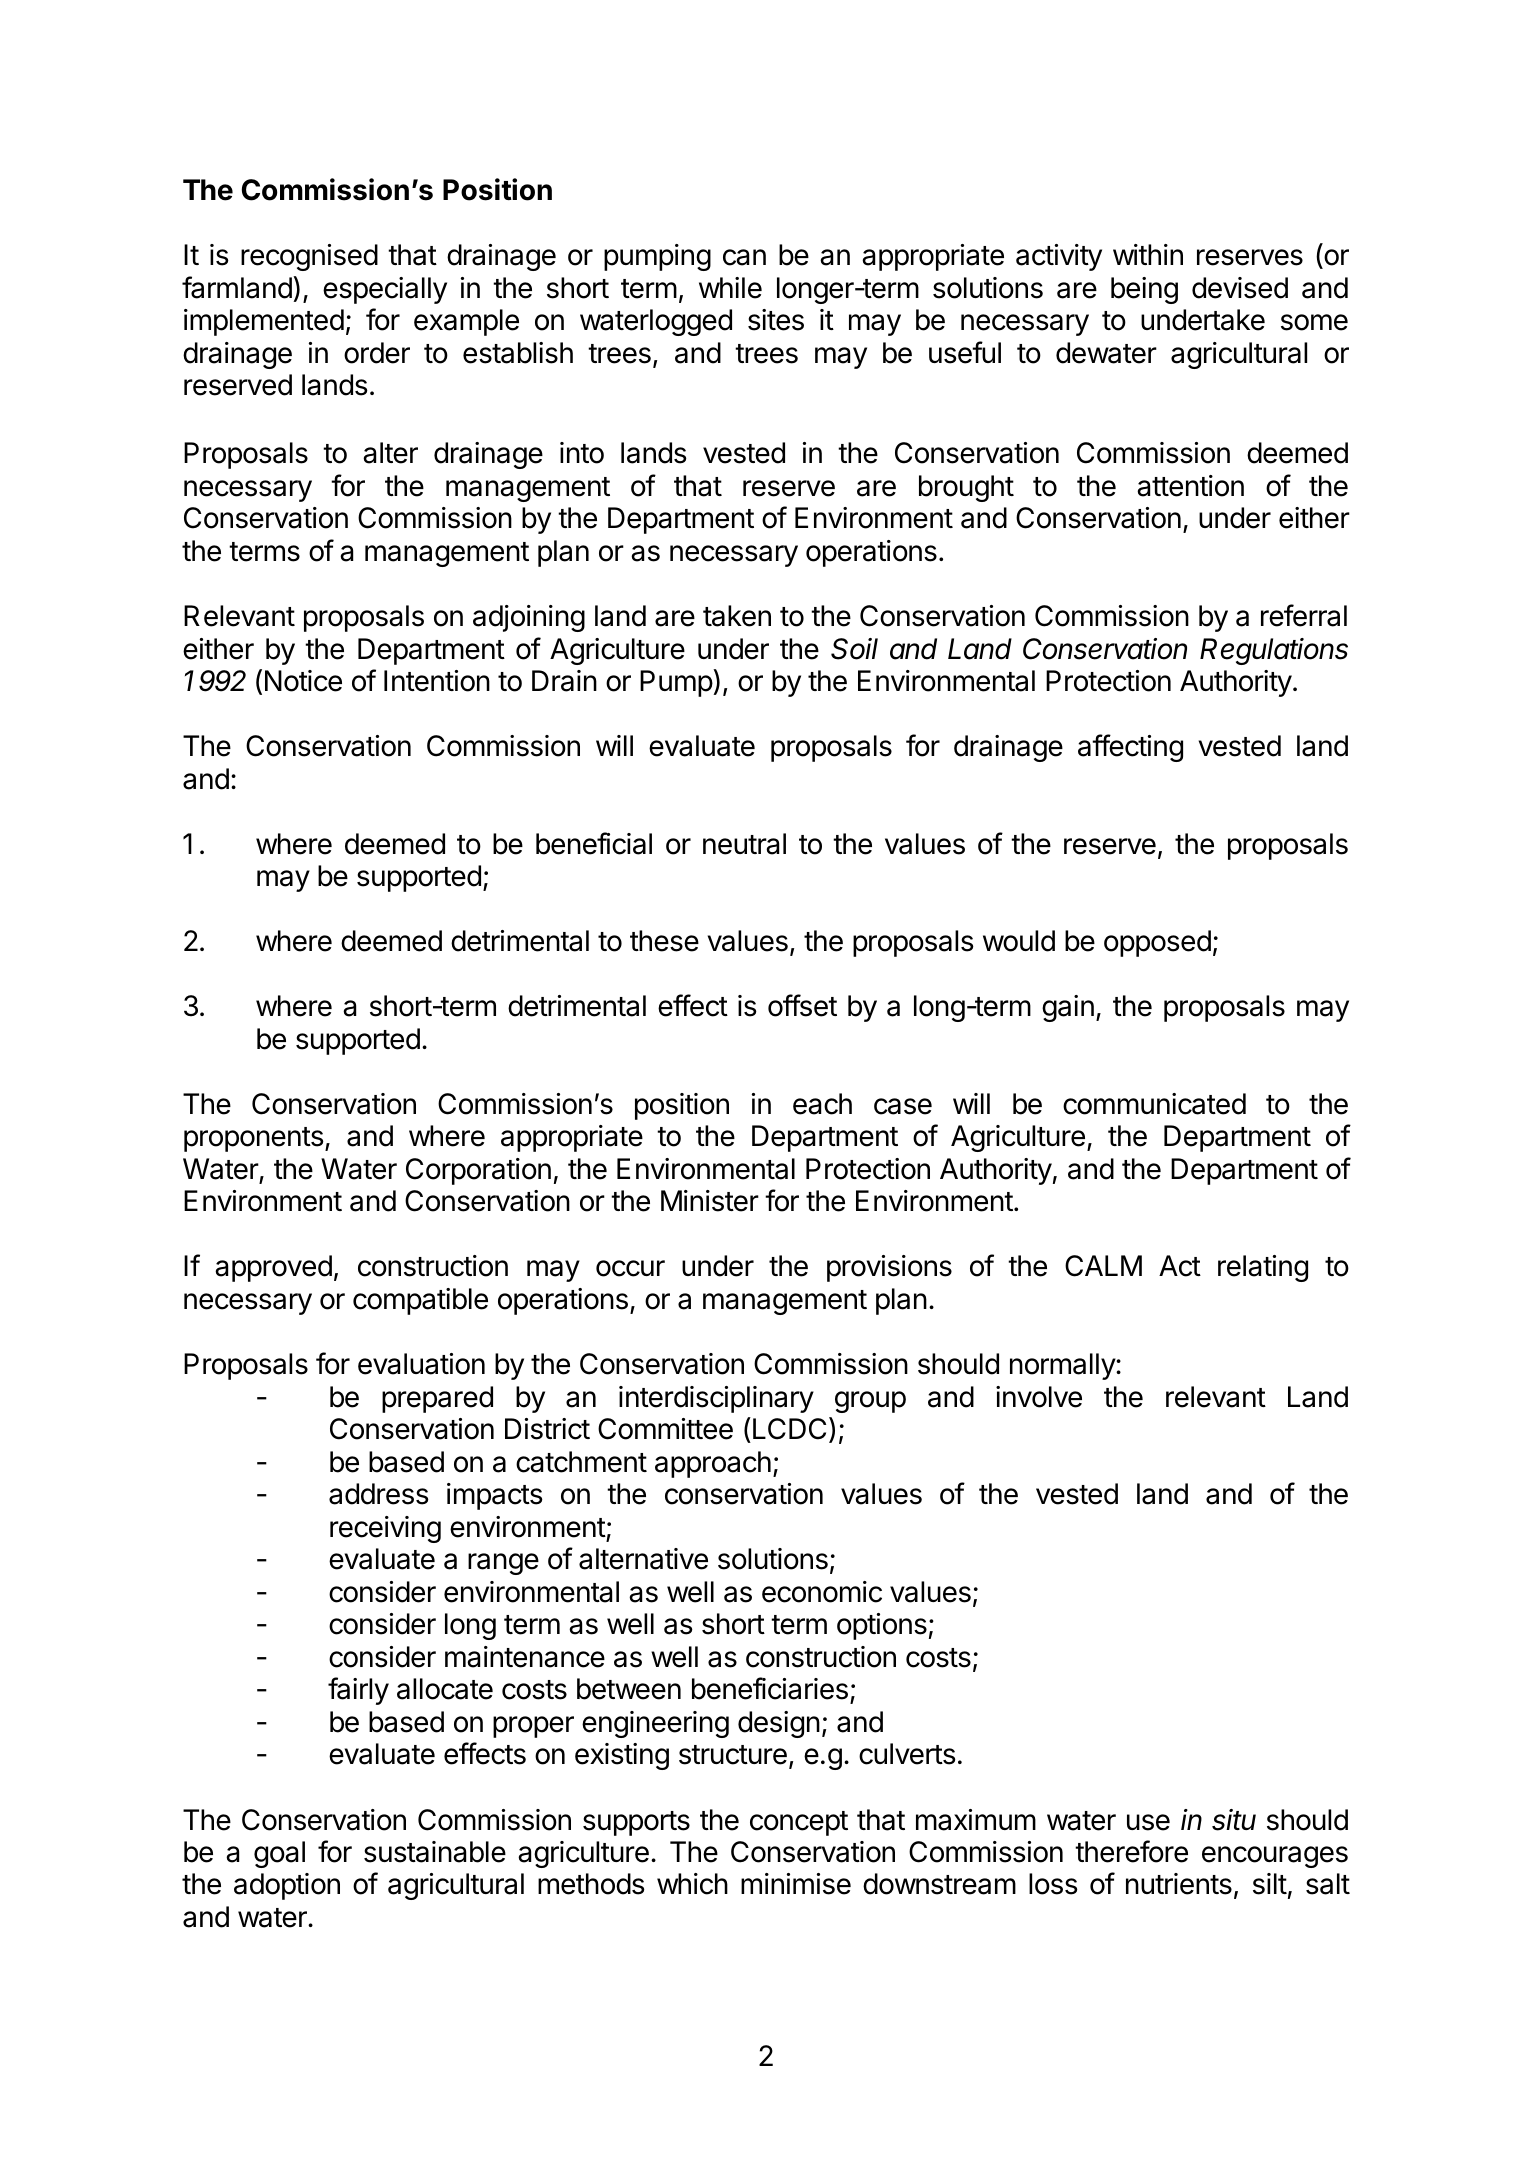 The width and height of the document is (1531, 2165). I want to click on especially, so click(385, 290).
